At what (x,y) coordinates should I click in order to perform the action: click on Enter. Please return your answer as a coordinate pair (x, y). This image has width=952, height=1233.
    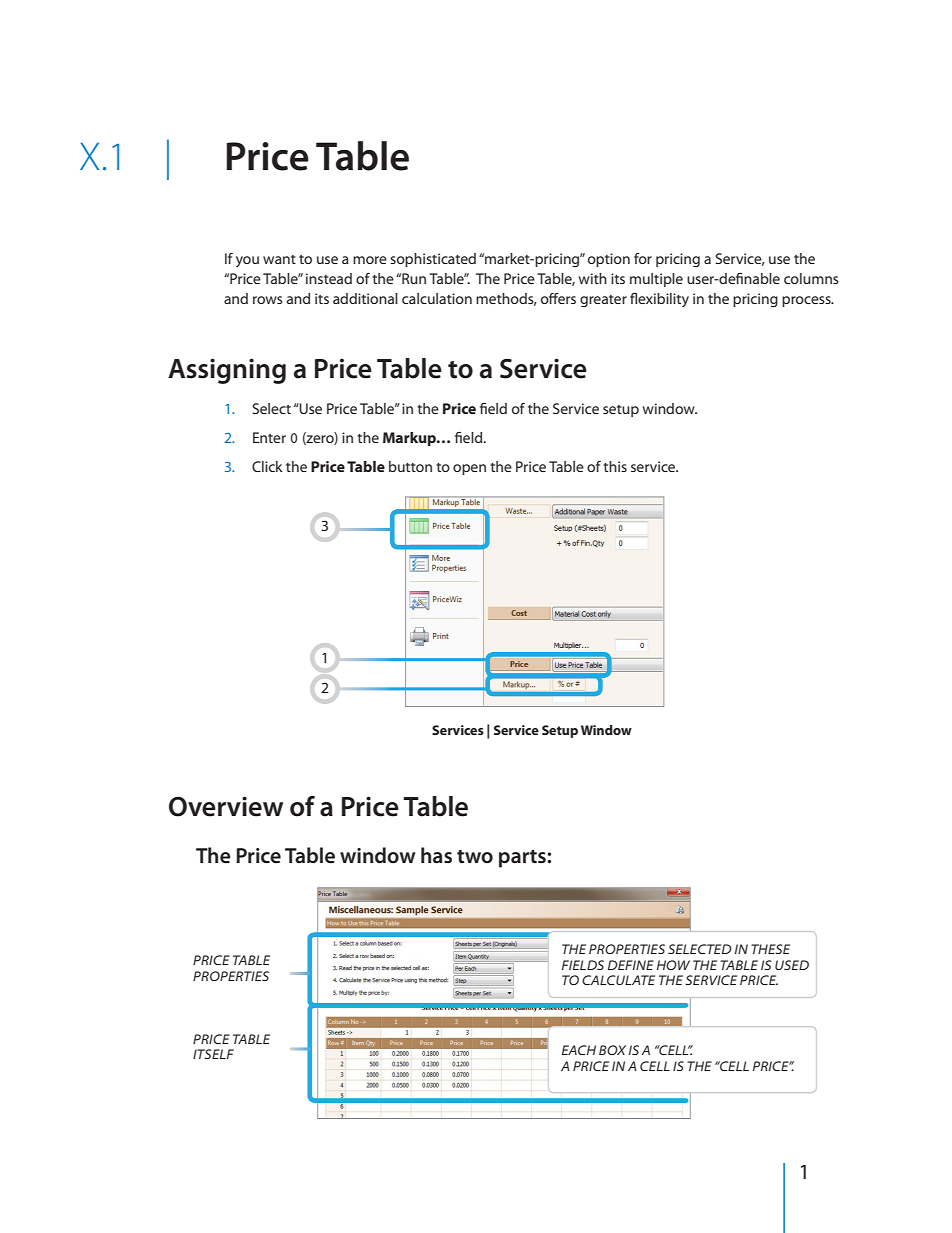
    Looking at the image, I should click on (269, 437).
